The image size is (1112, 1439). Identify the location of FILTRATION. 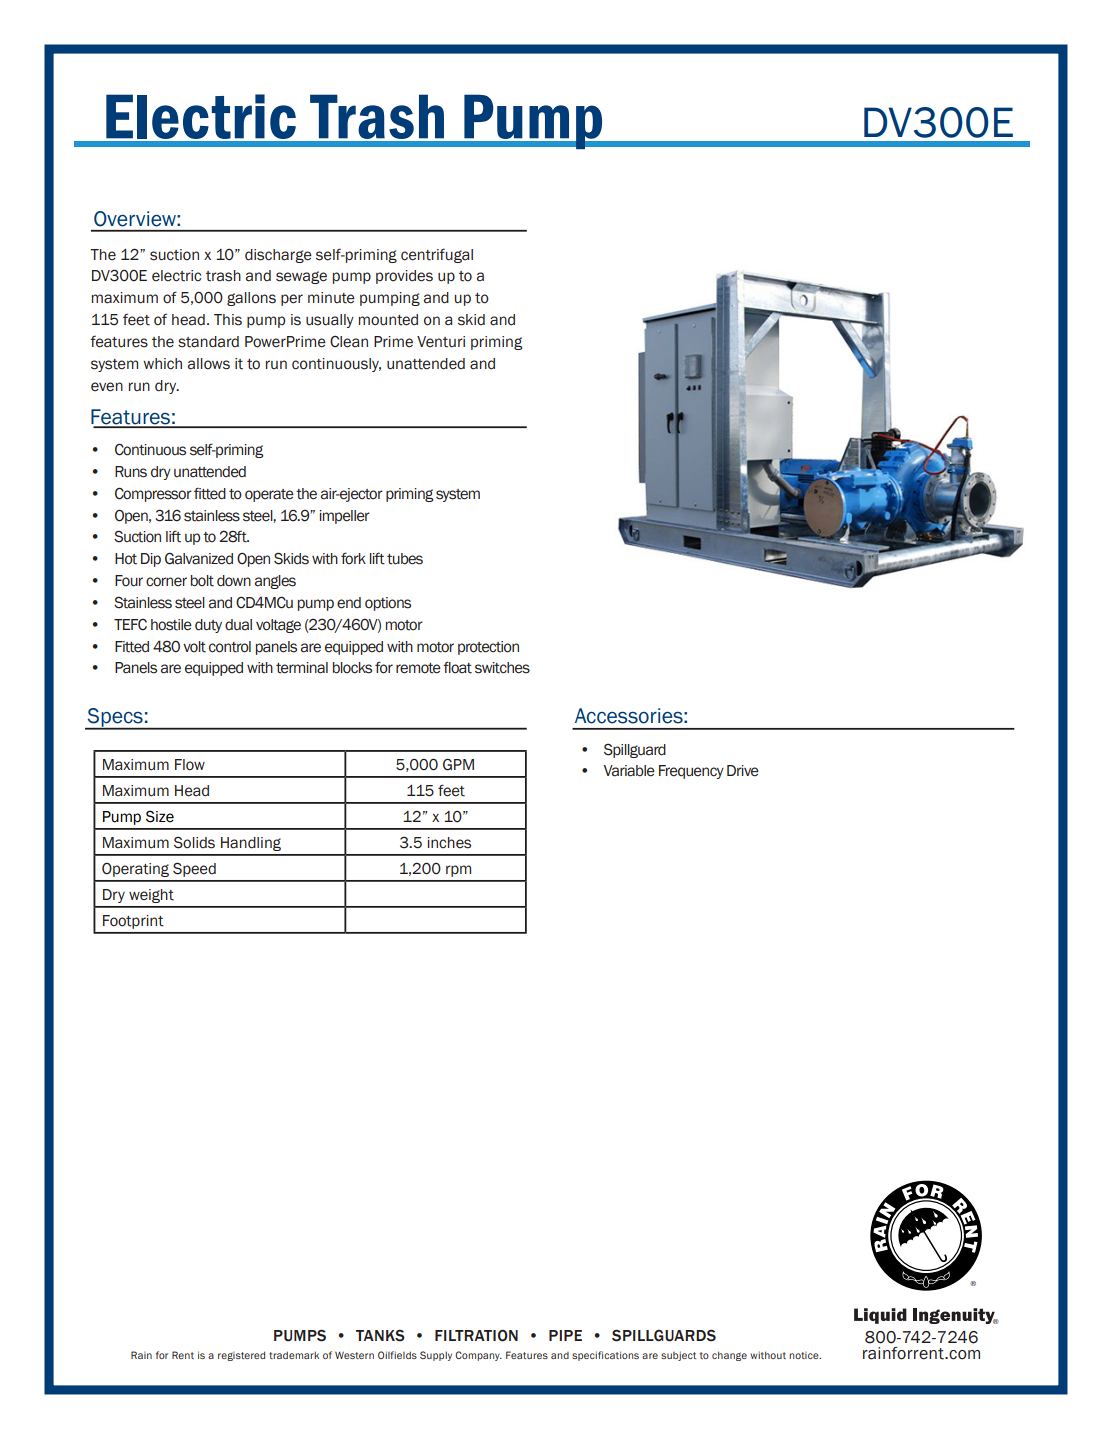
(476, 1335).
